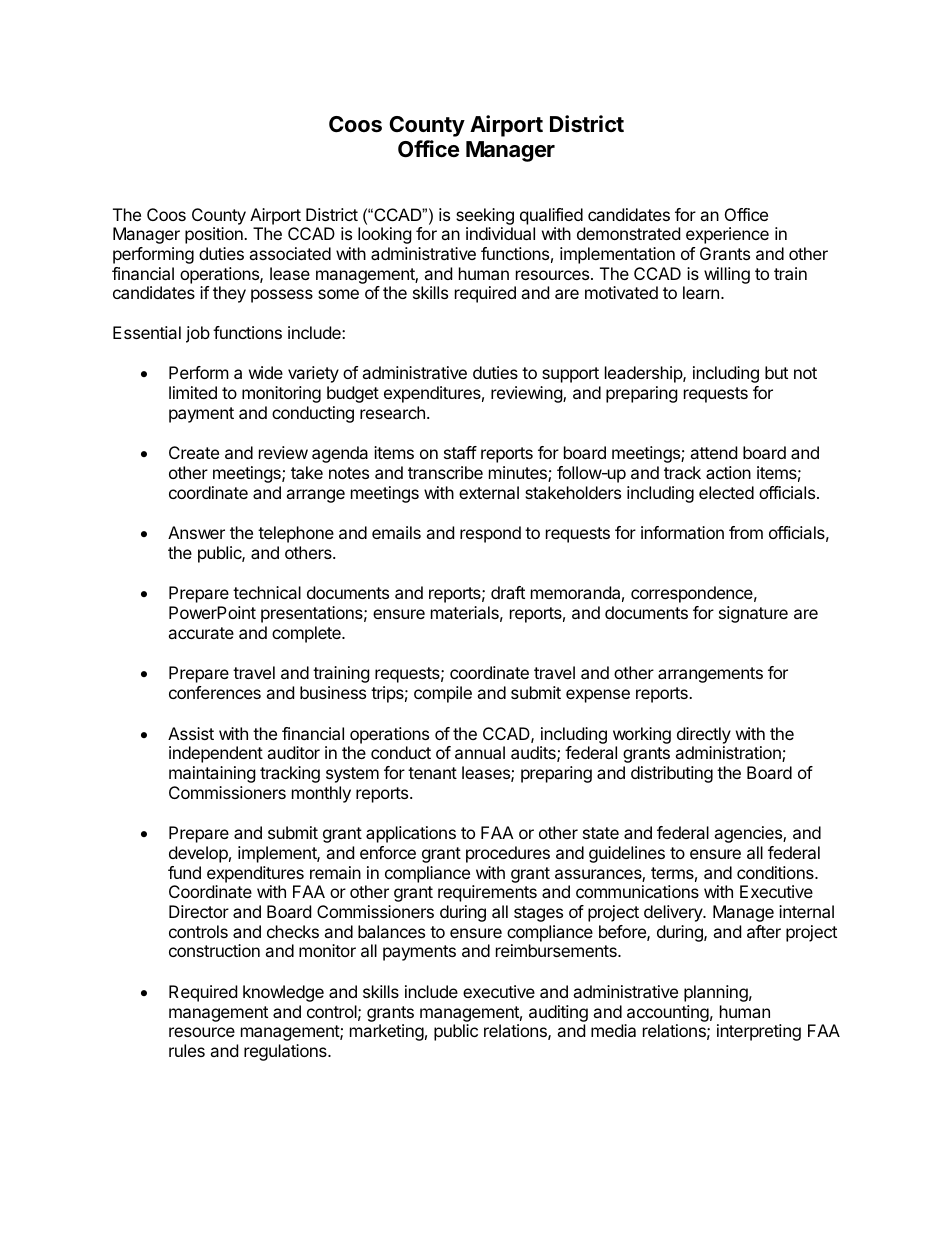  What do you see at coordinates (460, 452) in the screenshot?
I see `staff` at bounding box center [460, 452].
